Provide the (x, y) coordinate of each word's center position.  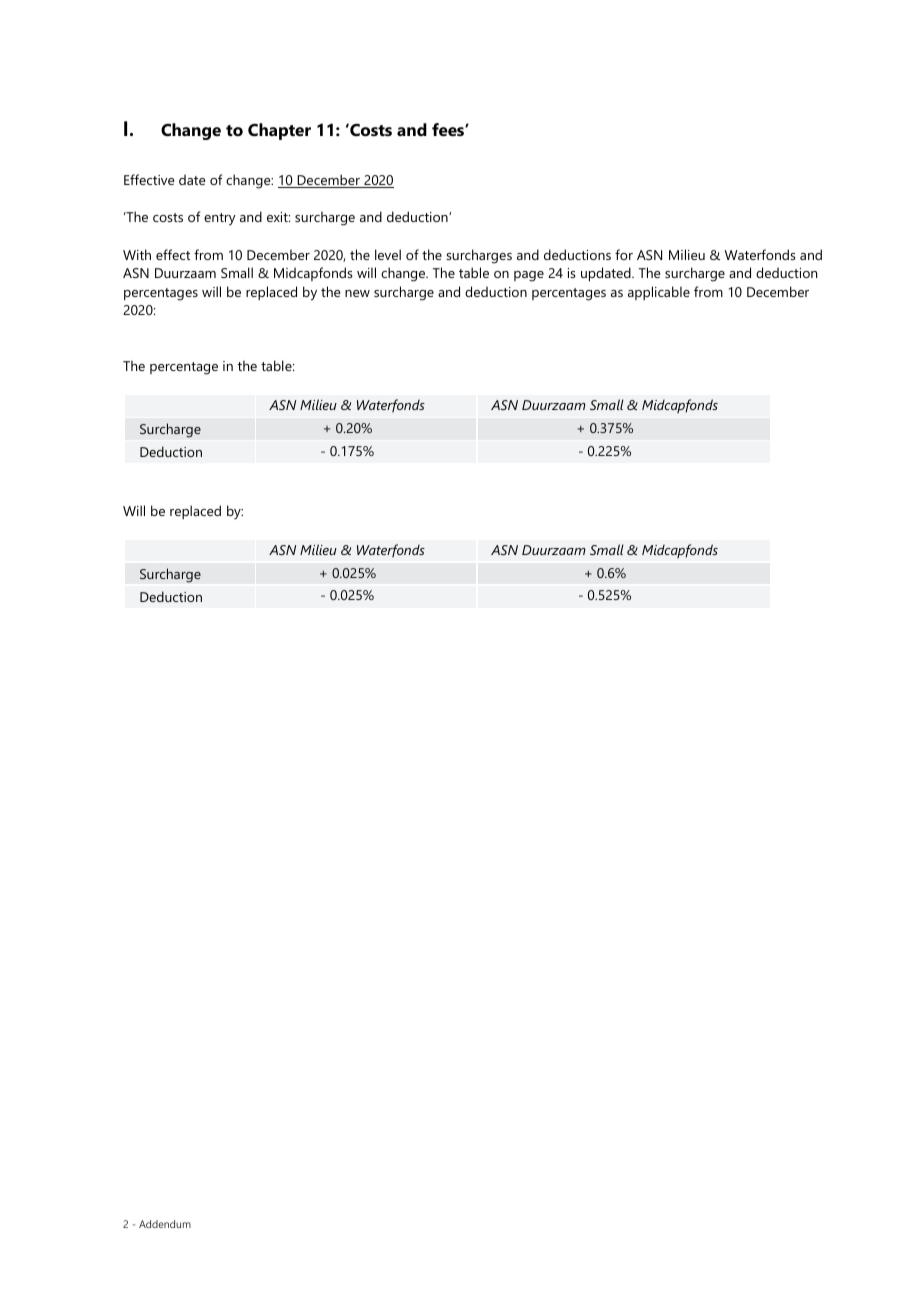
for (624, 254)
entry (220, 219)
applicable (659, 293)
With (137, 254)
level (388, 254)
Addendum (165, 1224)
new (357, 293)
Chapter (279, 131)
